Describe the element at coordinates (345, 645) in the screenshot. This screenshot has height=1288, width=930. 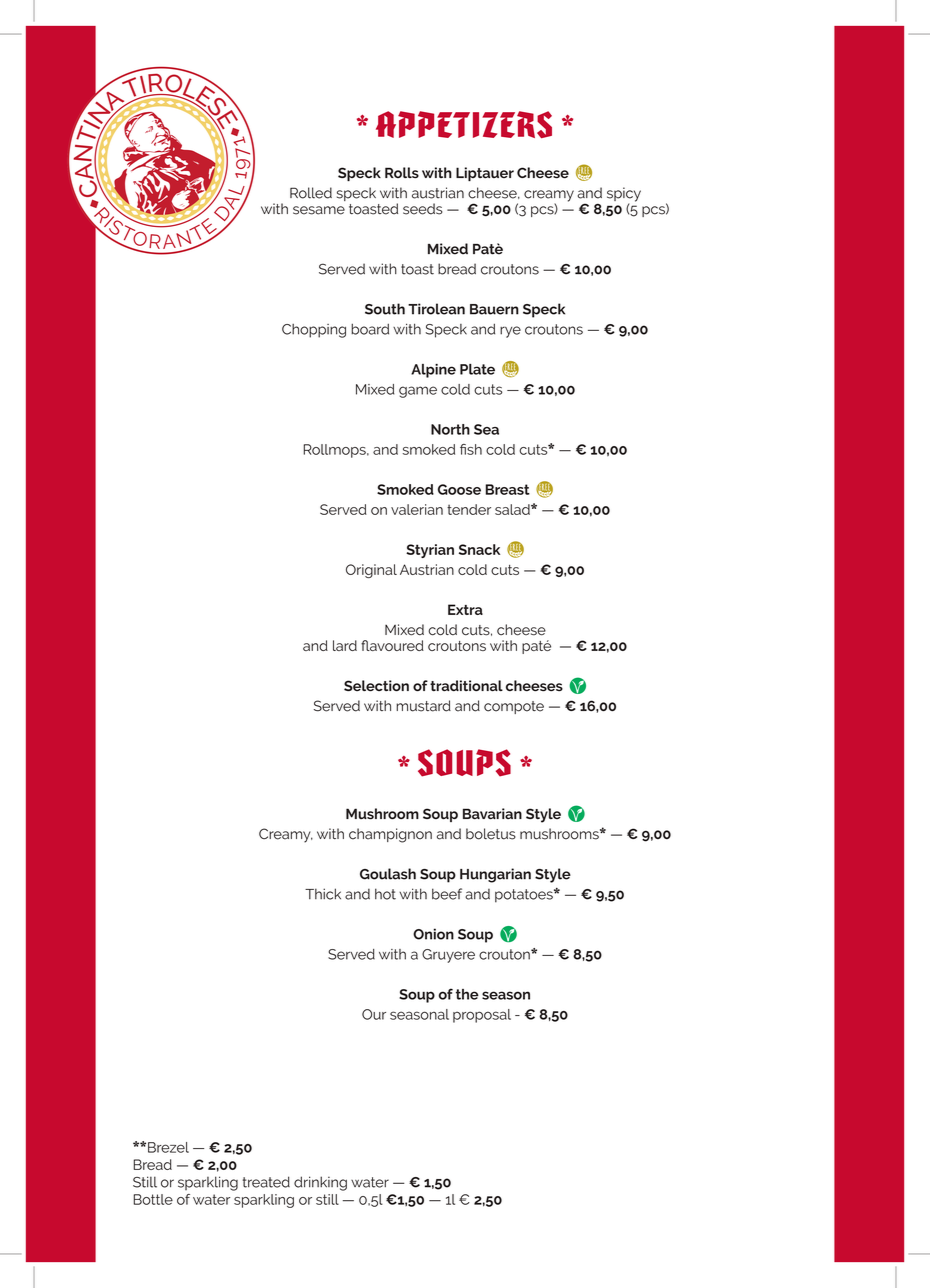
I see `lard` at that location.
